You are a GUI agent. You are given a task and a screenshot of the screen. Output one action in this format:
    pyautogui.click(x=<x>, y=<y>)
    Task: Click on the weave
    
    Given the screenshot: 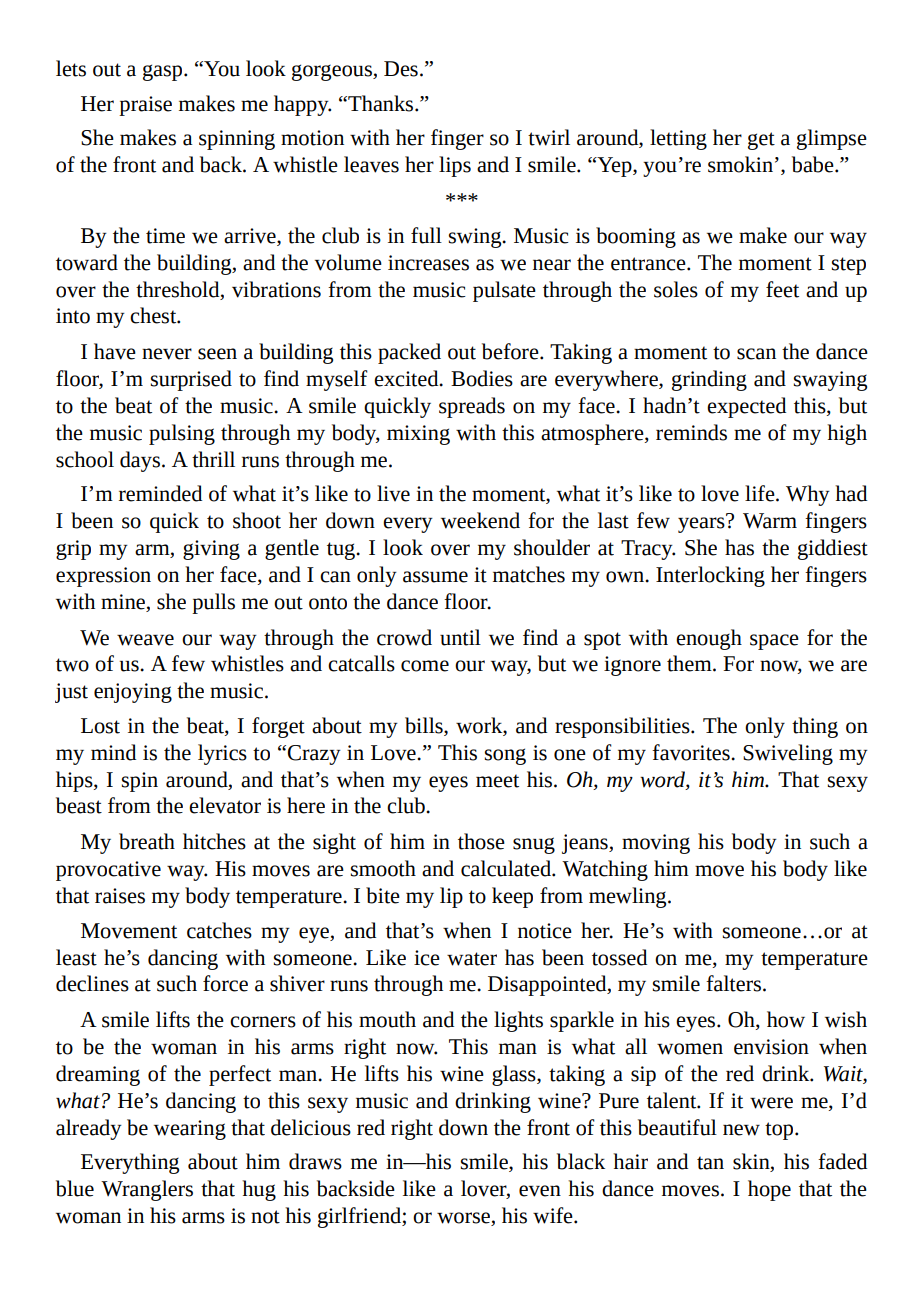 What is the action you would take?
    pyautogui.click(x=145, y=640)
